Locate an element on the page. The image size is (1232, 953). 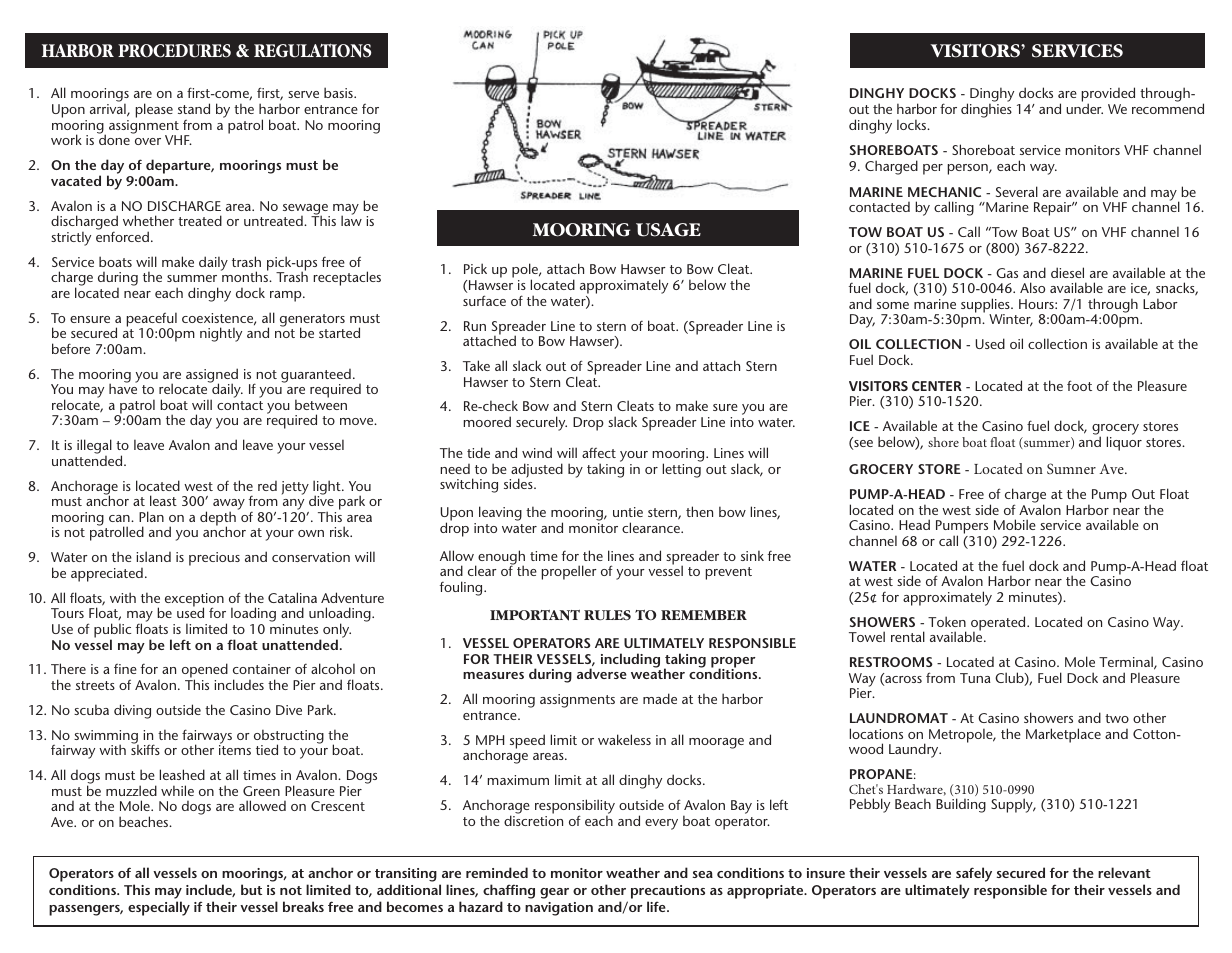
provided is located at coordinates (1108, 96).
